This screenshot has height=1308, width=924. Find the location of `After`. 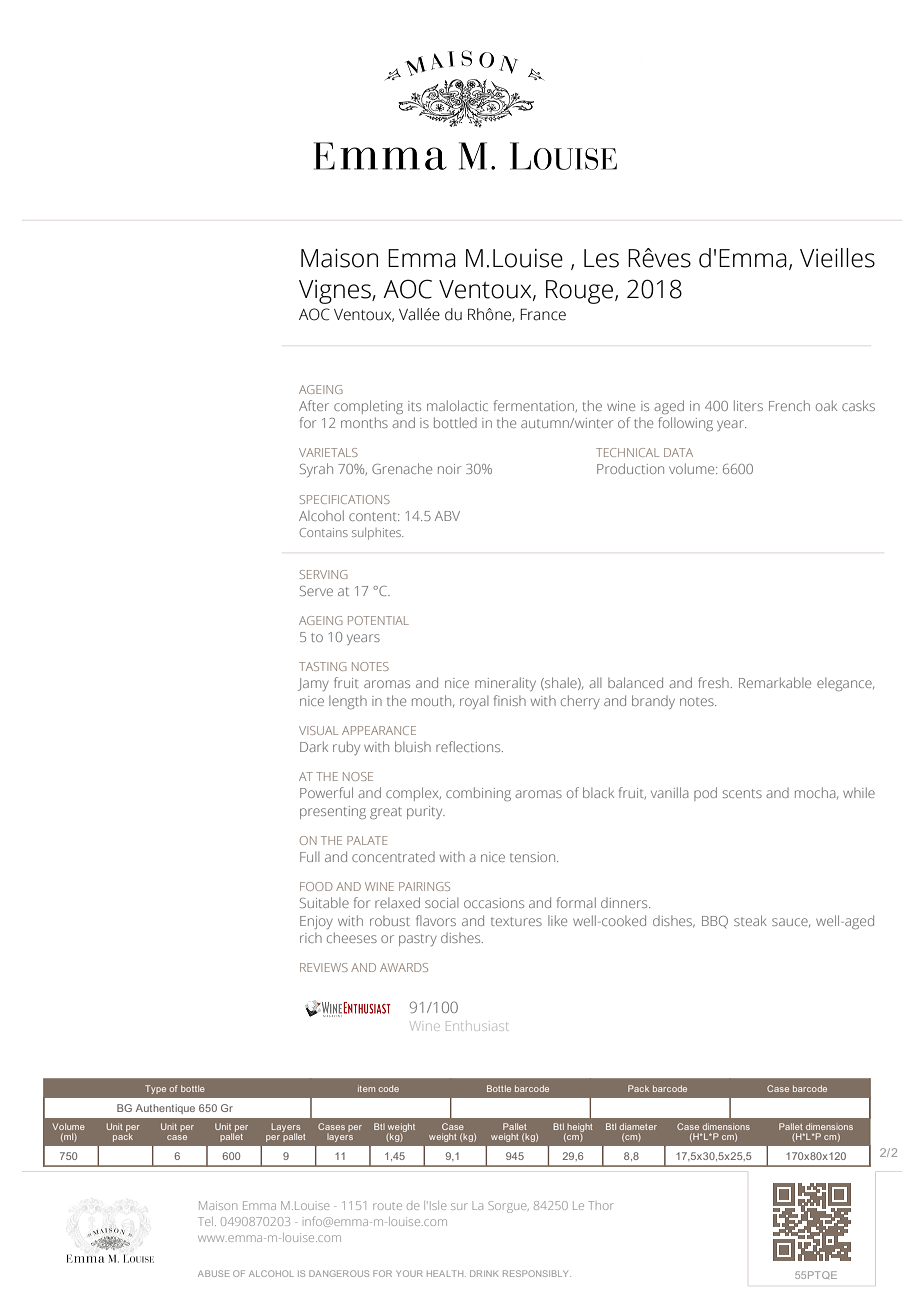

After is located at coordinates (314, 405).
